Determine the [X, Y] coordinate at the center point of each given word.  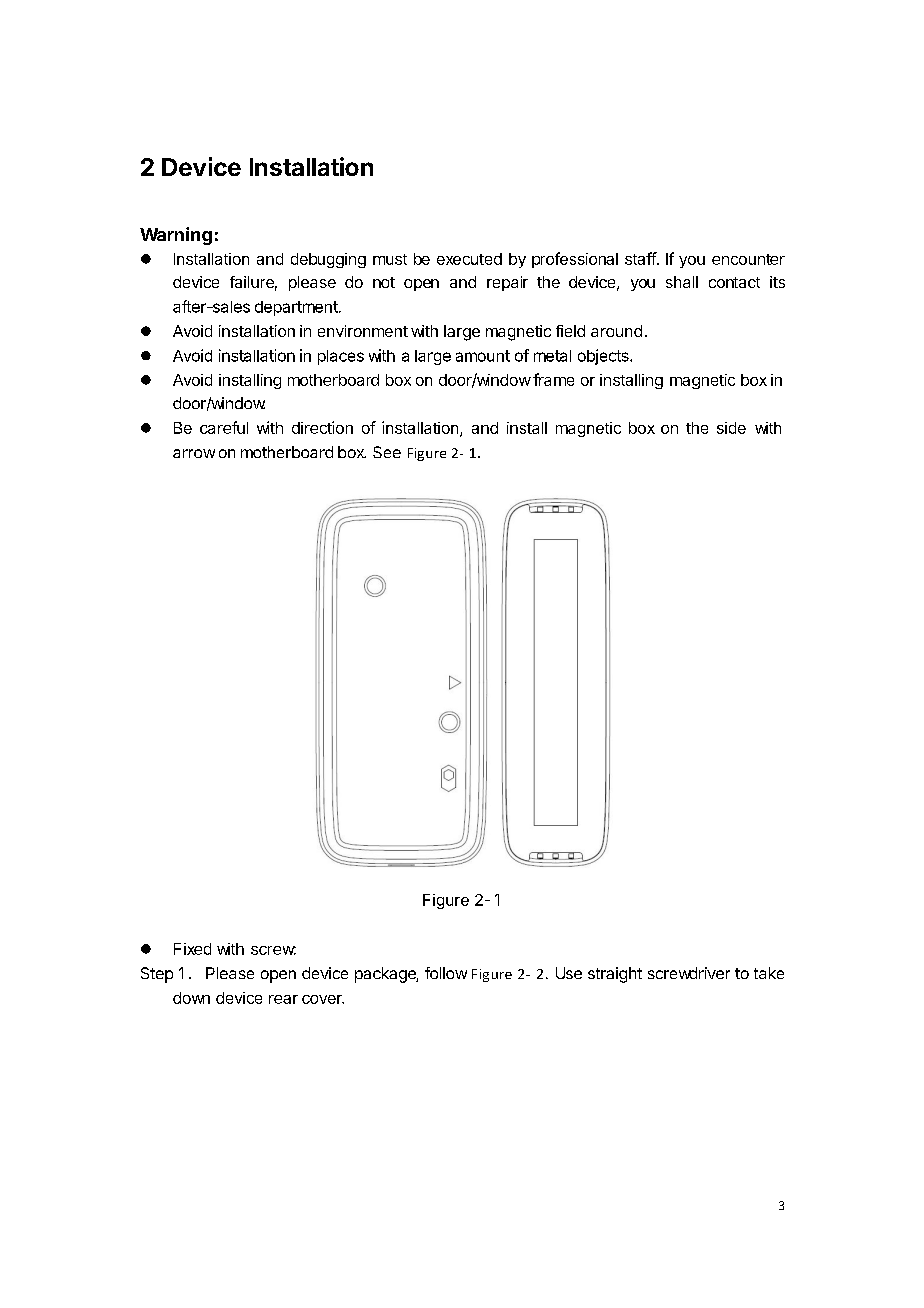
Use [569, 973]
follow [446, 973]
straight [615, 975]
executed [469, 259]
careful [224, 427]
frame [553, 379]
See [387, 452]
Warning [176, 236]
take [769, 973]
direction [322, 427]
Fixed [192, 949]
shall [682, 282]
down [191, 998]
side [731, 428]
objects [604, 357]
